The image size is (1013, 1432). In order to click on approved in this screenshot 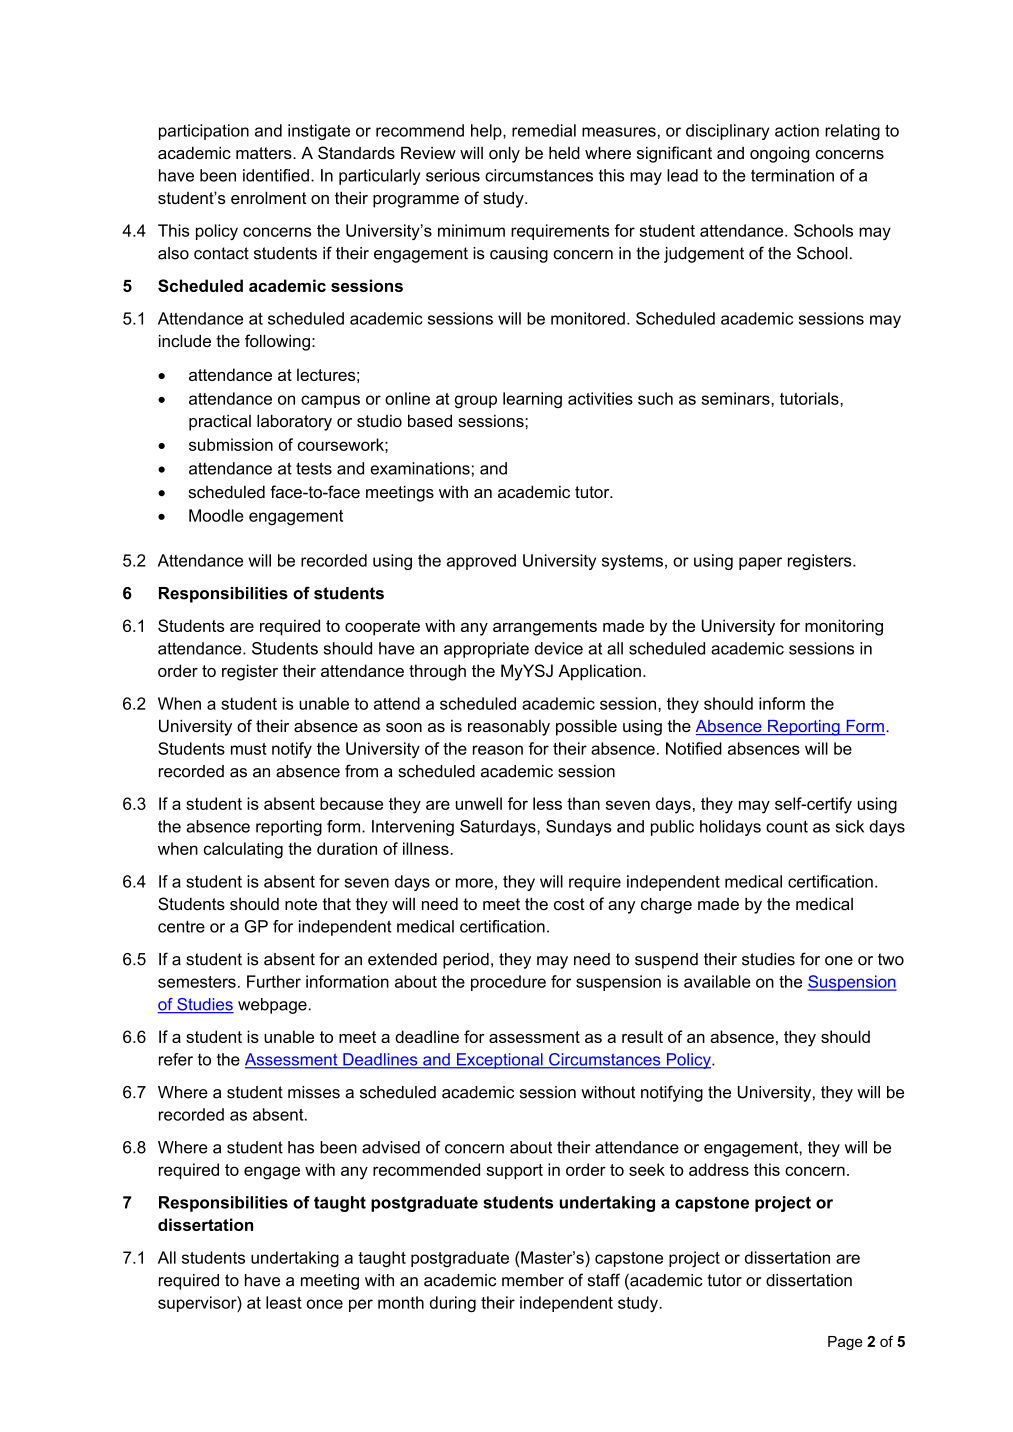, I will do `click(481, 562)`.
